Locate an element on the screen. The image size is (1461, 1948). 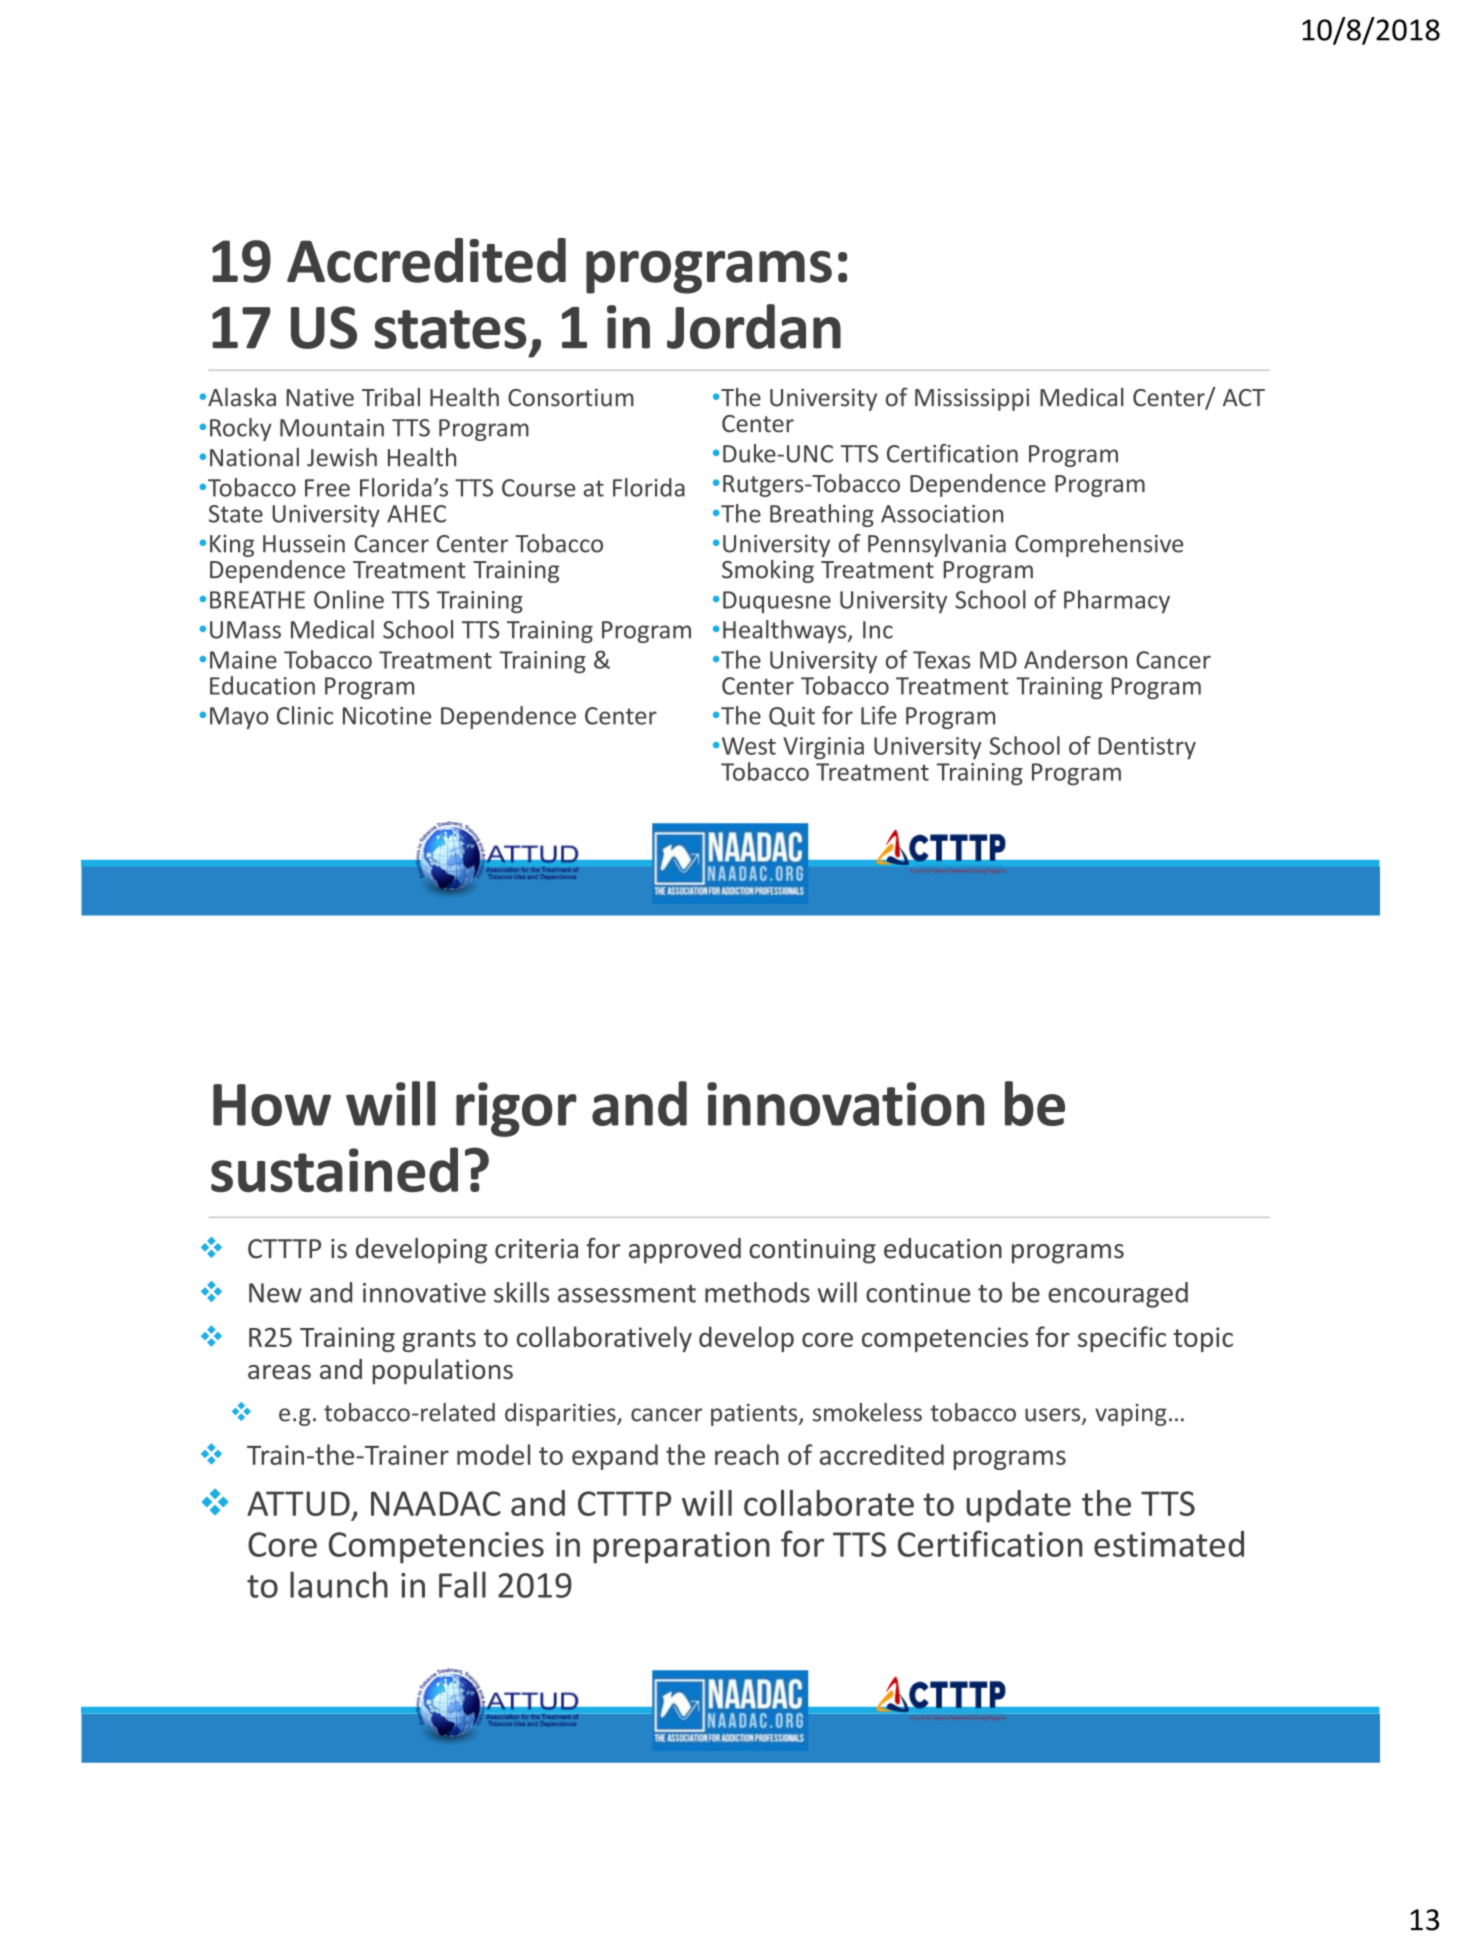
Dentistry is located at coordinates (1147, 748).
